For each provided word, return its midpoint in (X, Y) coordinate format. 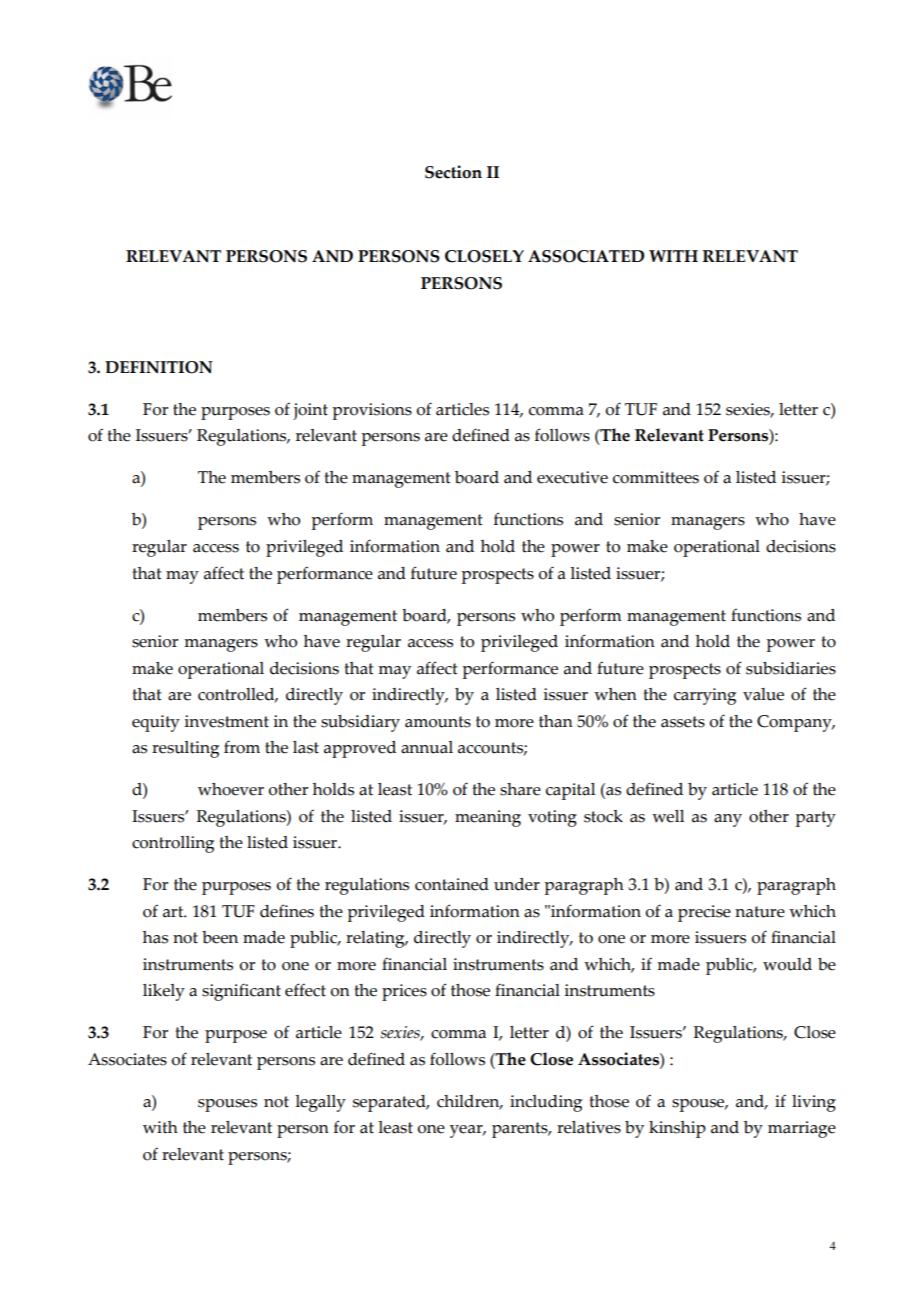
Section (453, 172)
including (546, 1103)
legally (320, 1103)
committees (656, 477)
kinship (677, 1129)
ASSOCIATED (586, 256)
